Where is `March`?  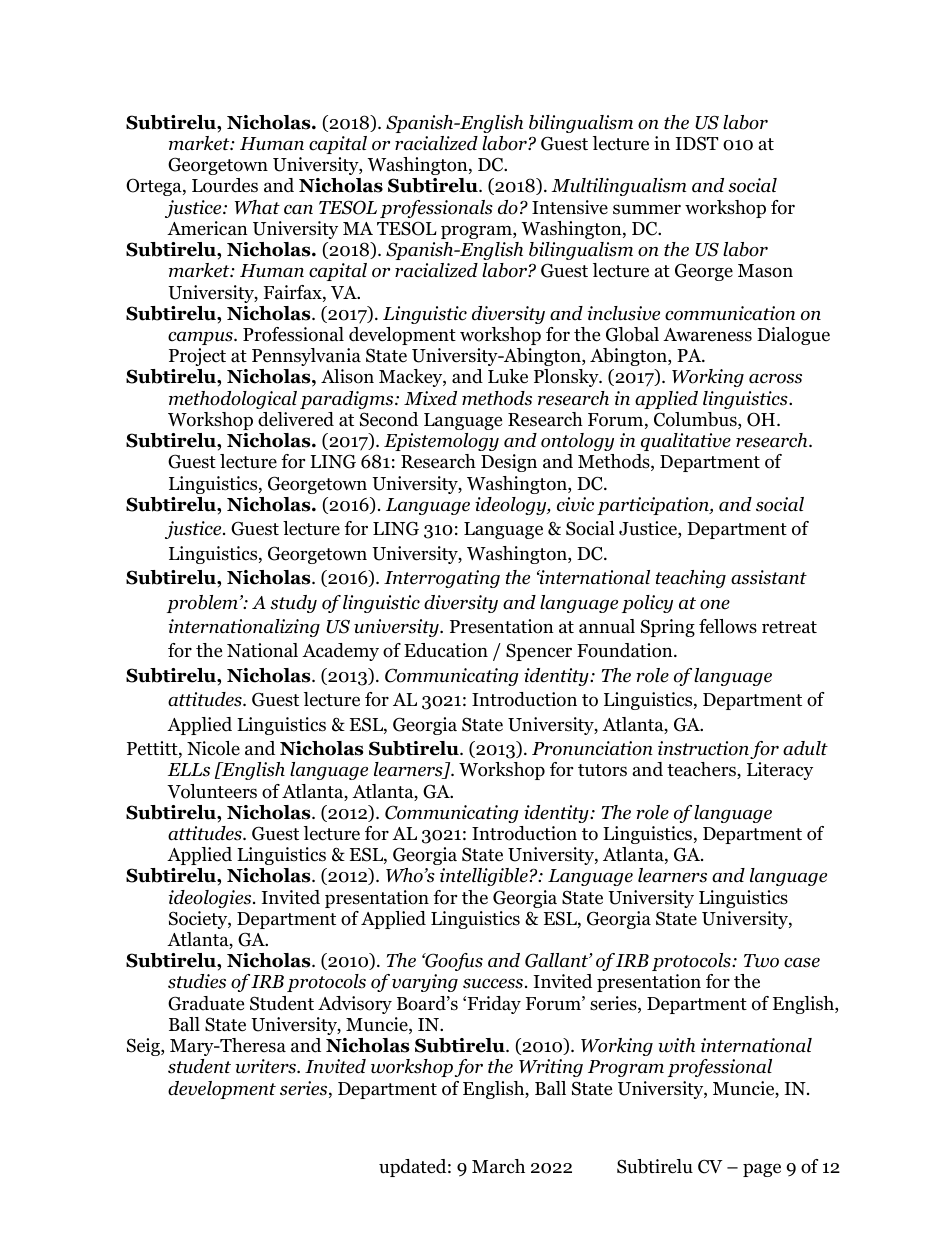
March is located at coordinates (498, 1166).
